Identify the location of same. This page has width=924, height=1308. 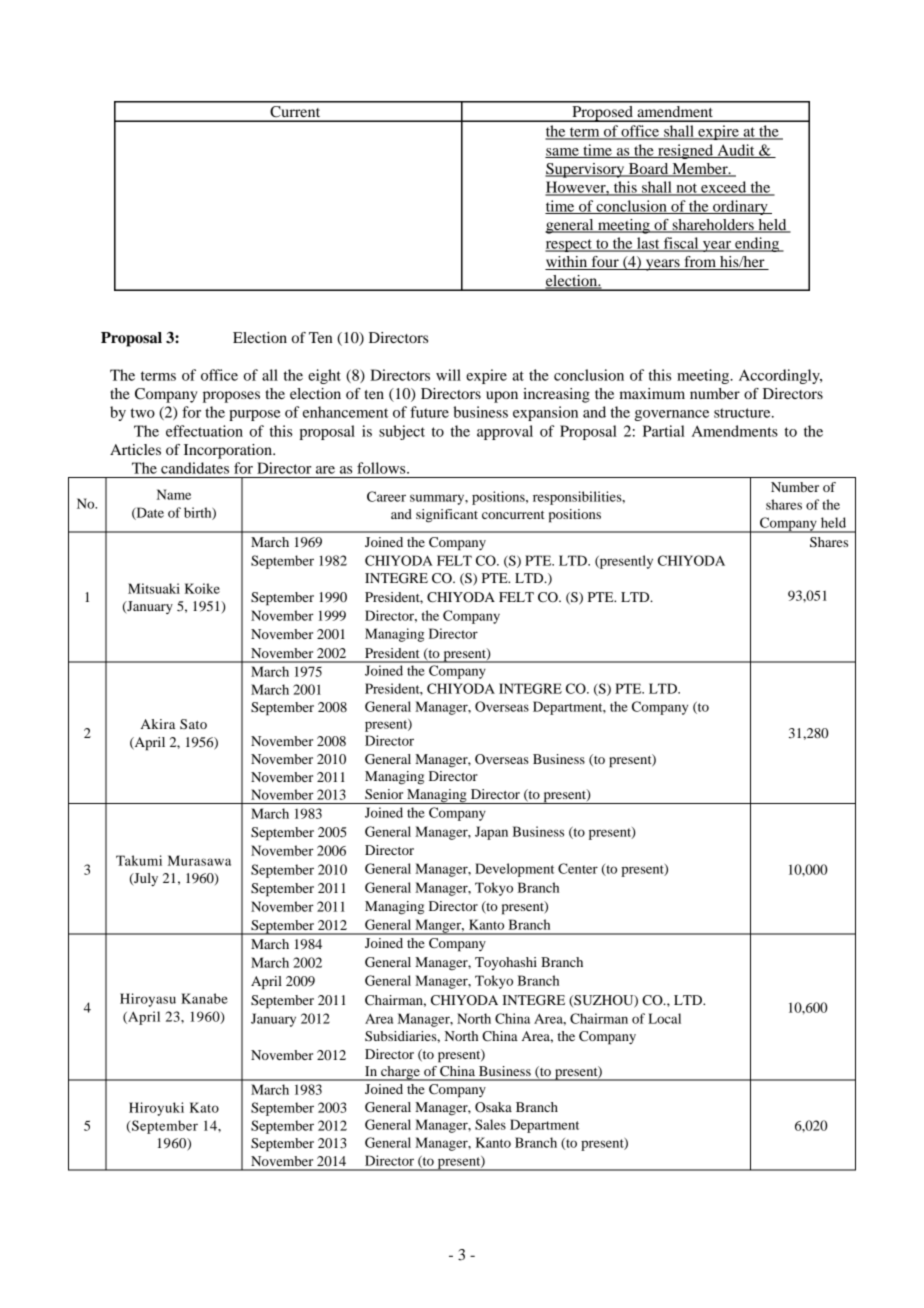
(563, 153).
